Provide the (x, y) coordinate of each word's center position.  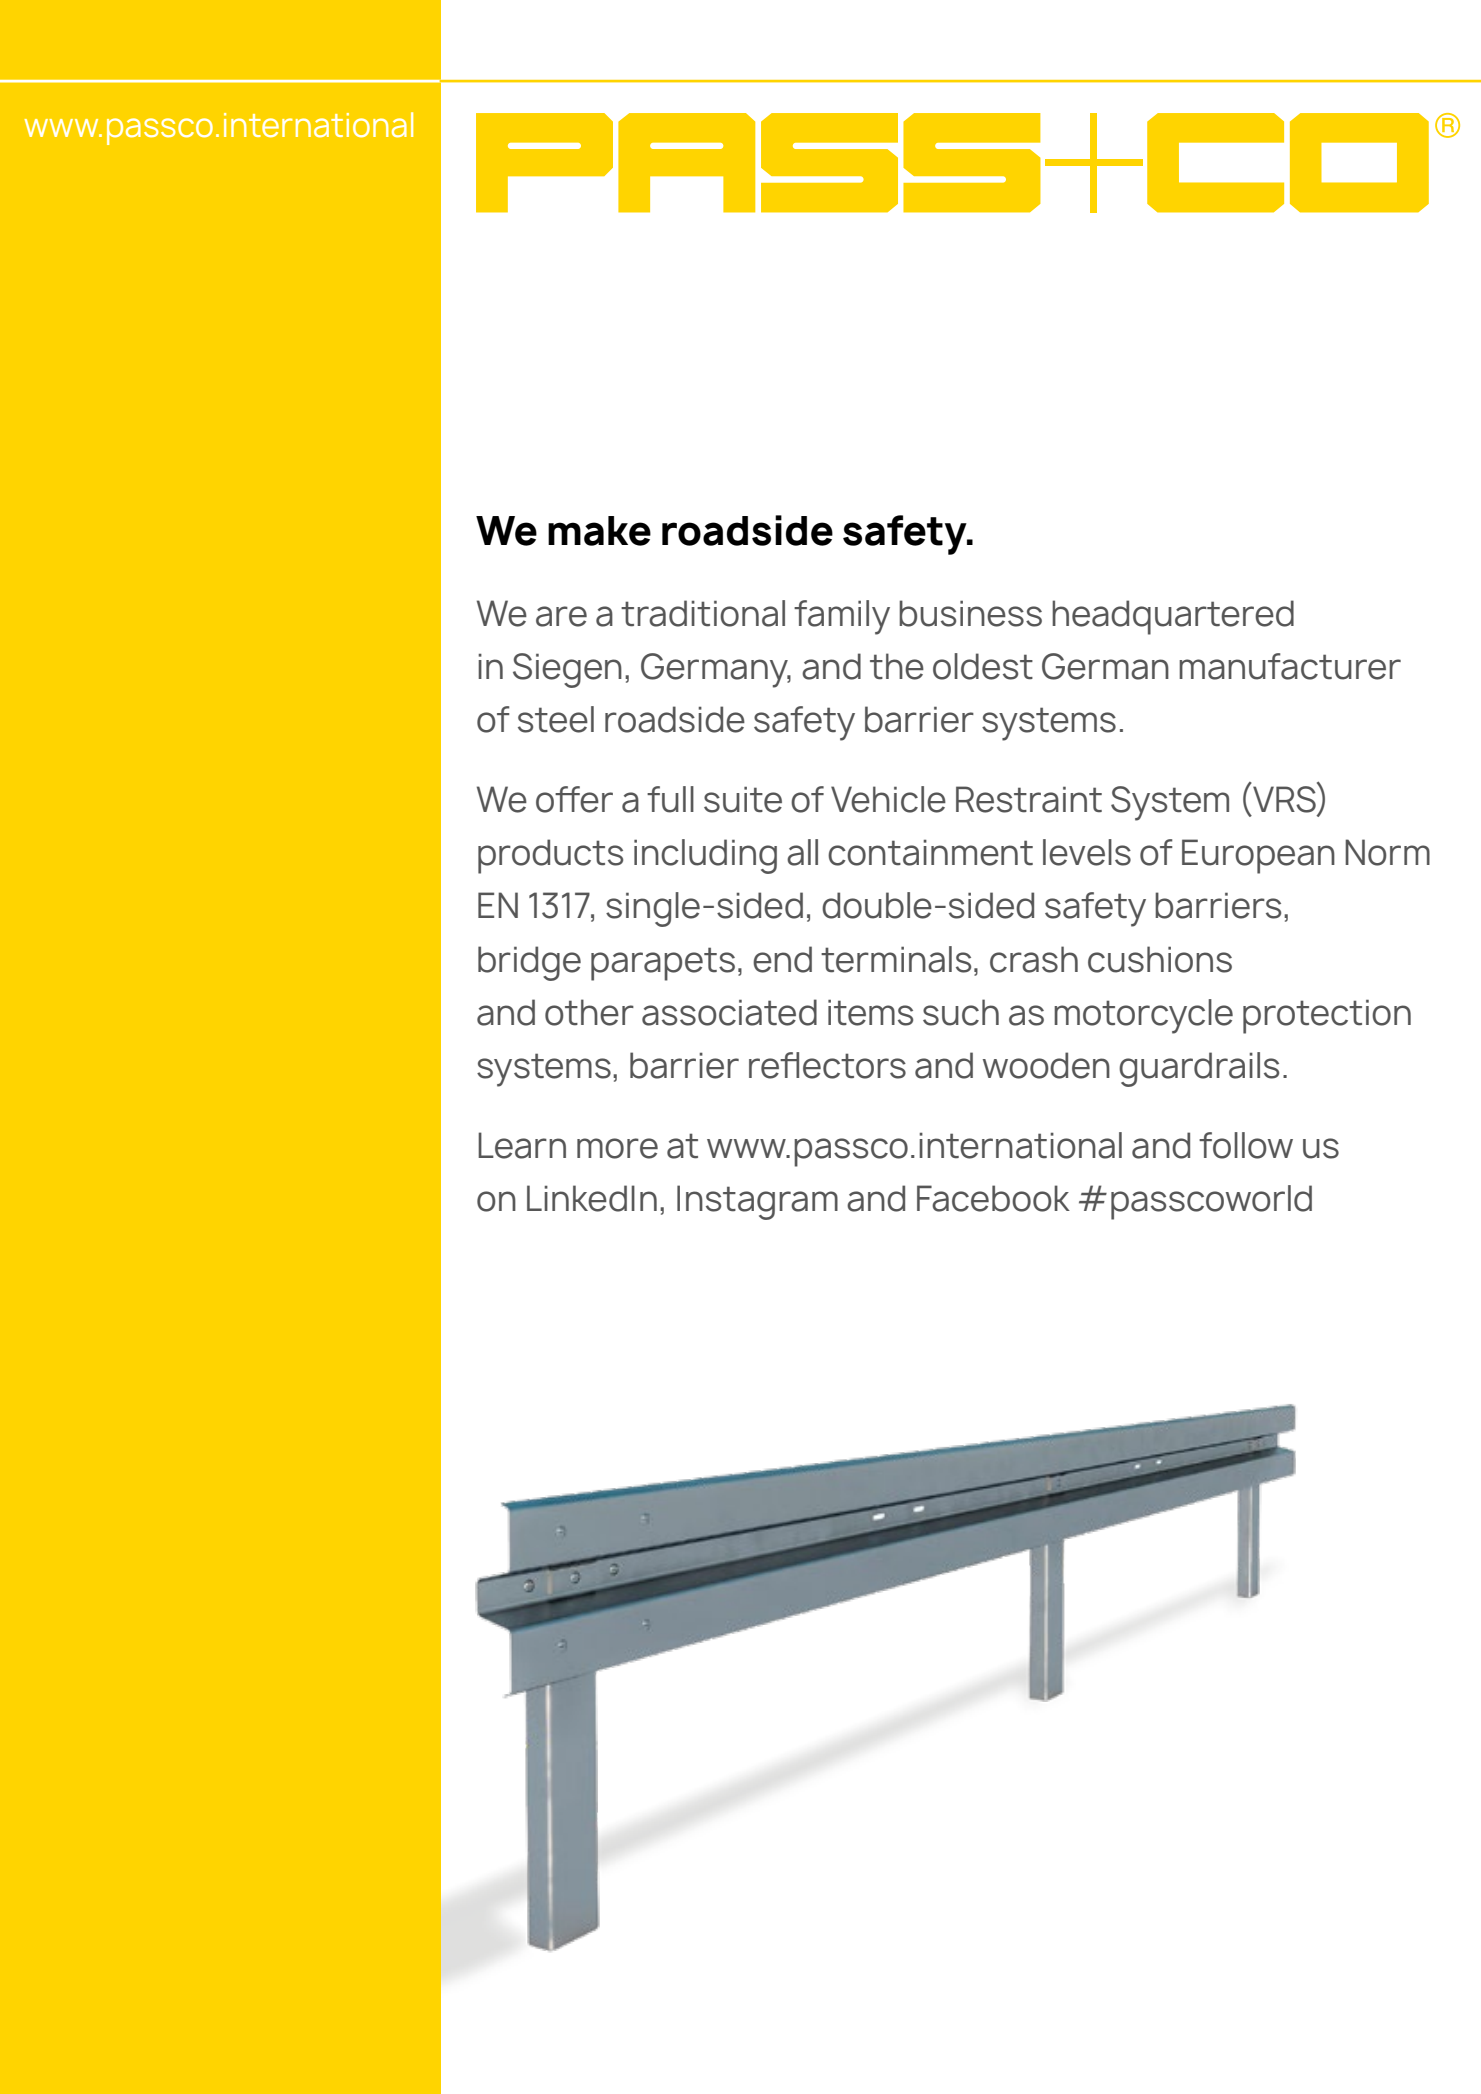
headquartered (1173, 617)
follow (1246, 1145)
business (970, 613)
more (617, 1148)
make (599, 531)
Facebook (993, 1198)
